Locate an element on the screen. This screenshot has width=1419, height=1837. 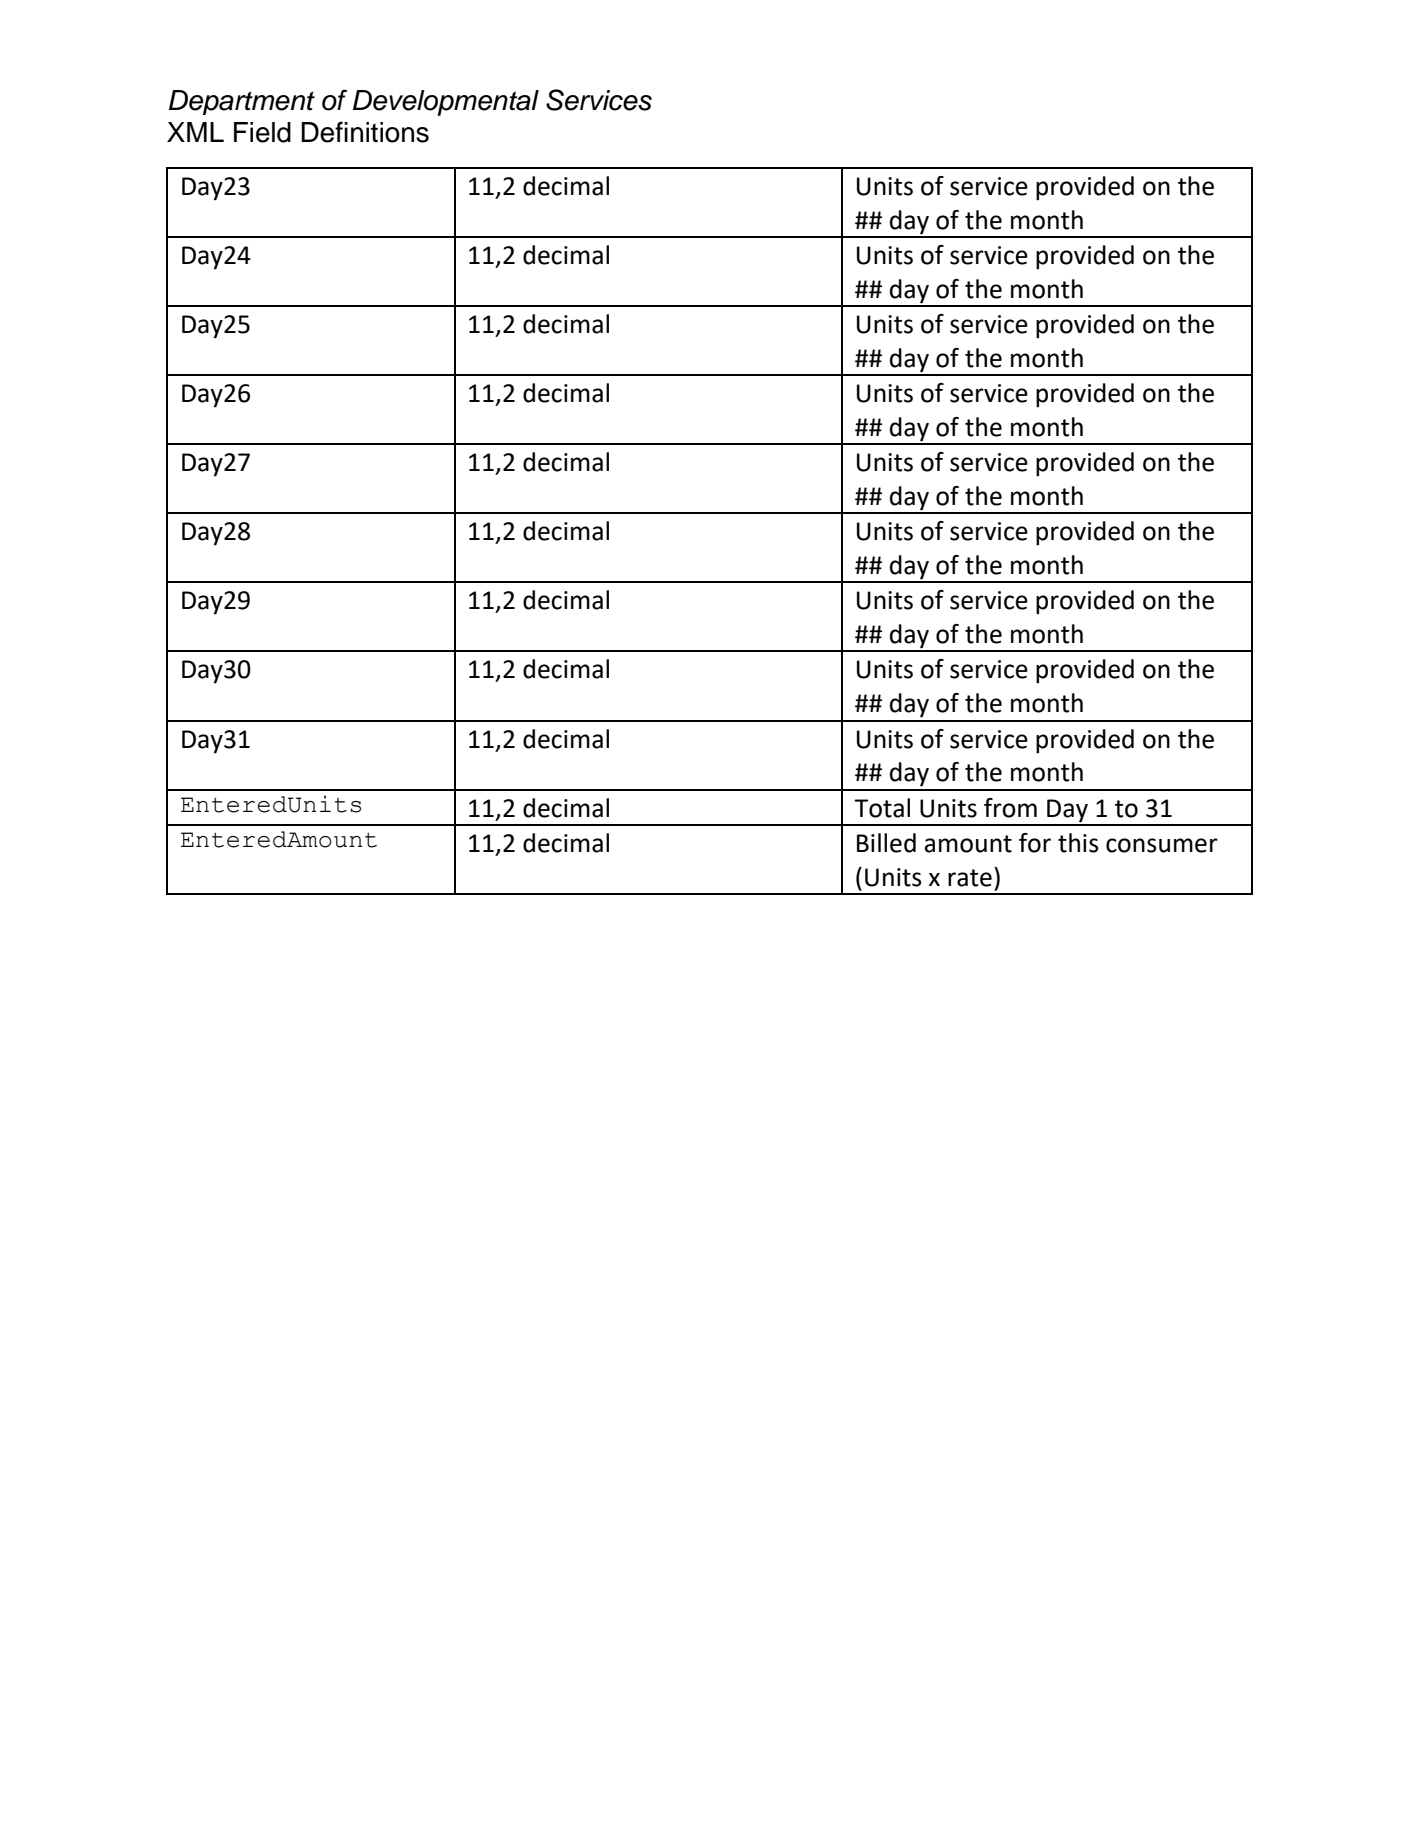
Developmental is located at coordinates (446, 103).
